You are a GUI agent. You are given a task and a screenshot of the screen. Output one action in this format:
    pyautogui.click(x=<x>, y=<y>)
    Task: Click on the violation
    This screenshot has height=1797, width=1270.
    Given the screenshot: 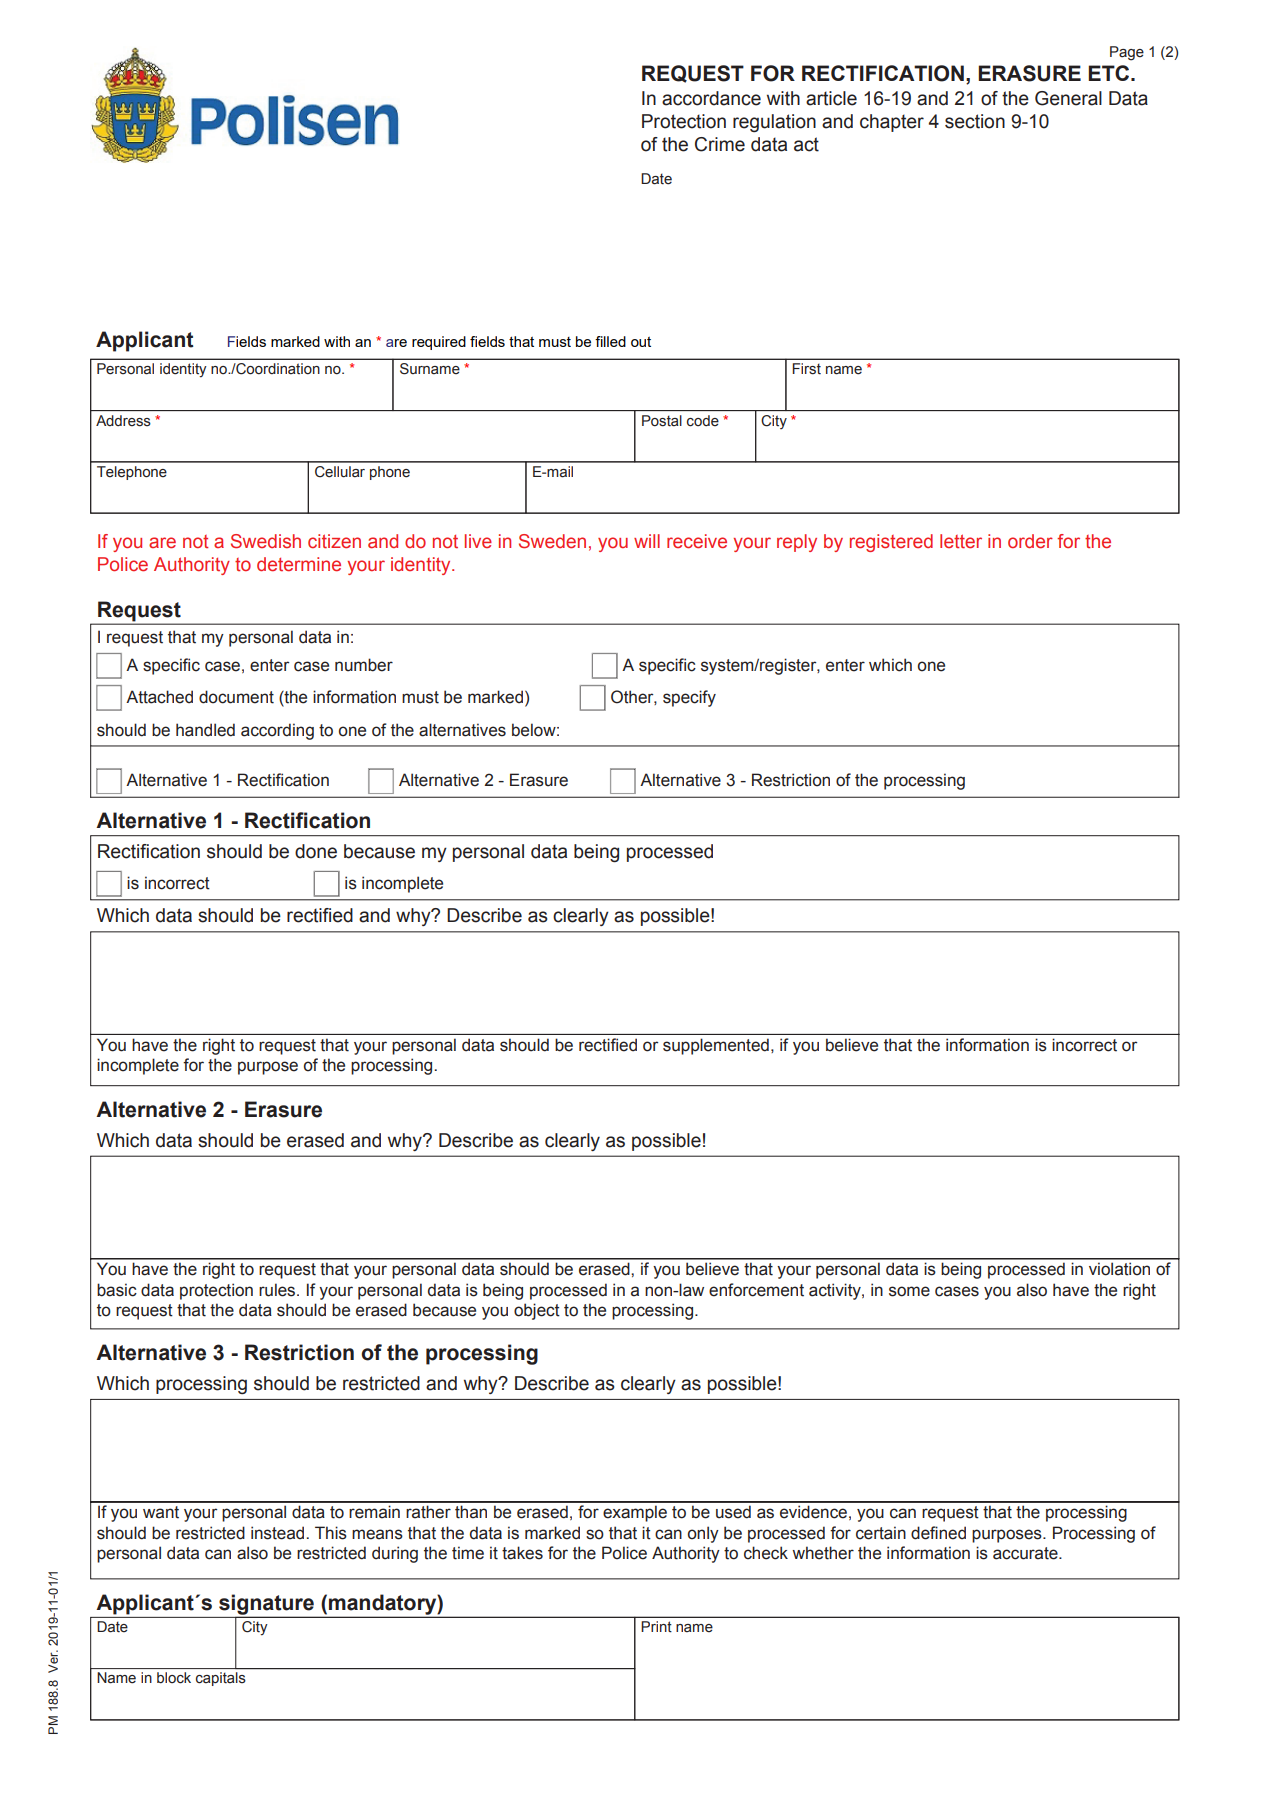 What is the action you would take?
    pyautogui.click(x=1119, y=1269)
